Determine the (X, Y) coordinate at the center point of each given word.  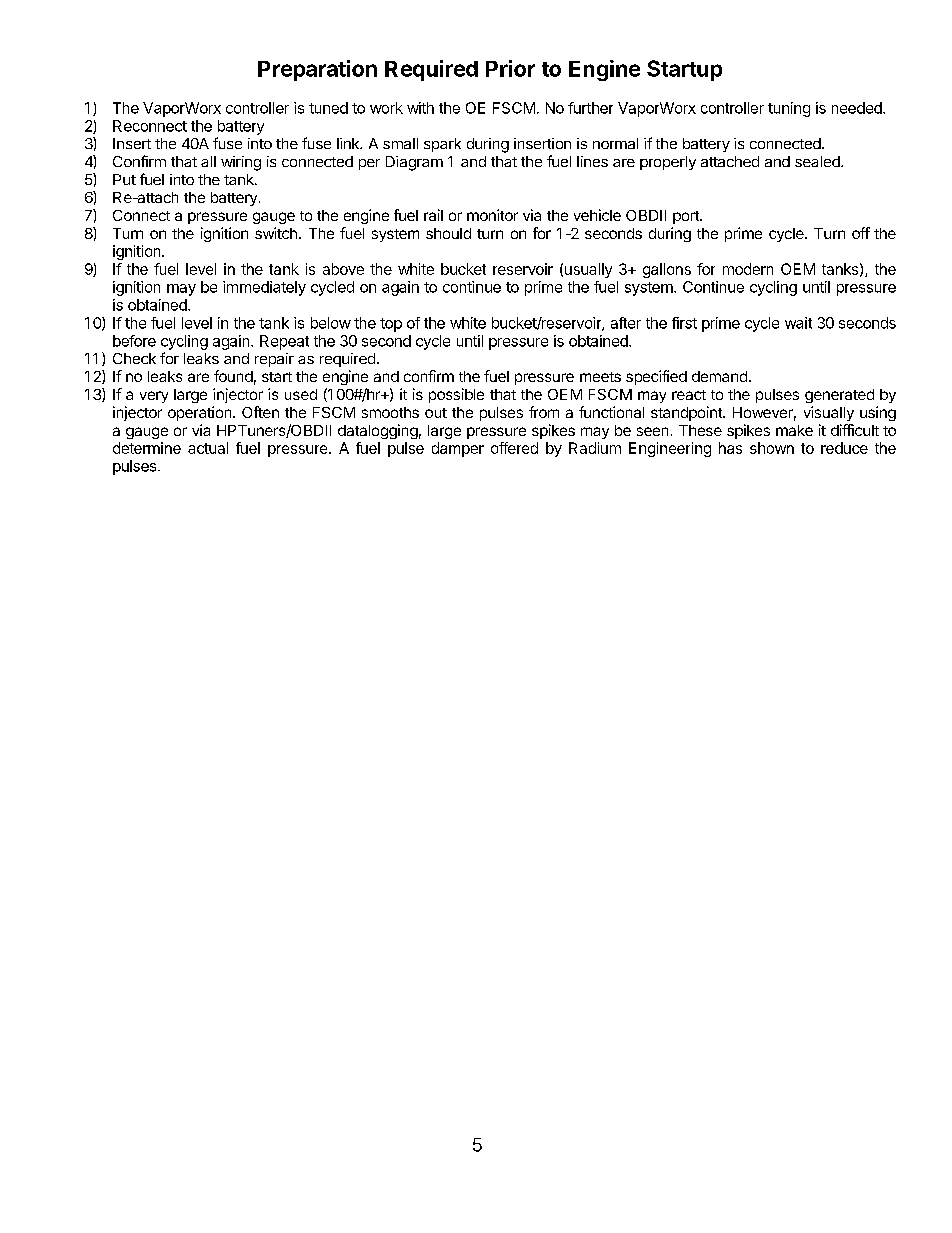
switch (276, 233)
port (687, 217)
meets (600, 377)
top (391, 325)
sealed (818, 161)
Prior (510, 68)
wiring (241, 163)
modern (748, 269)
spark (442, 145)
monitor (492, 215)
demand (719, 376)
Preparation (317, 70)
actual (208, 448)
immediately (264, 288)
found (233, 376)
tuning (789, 109)
